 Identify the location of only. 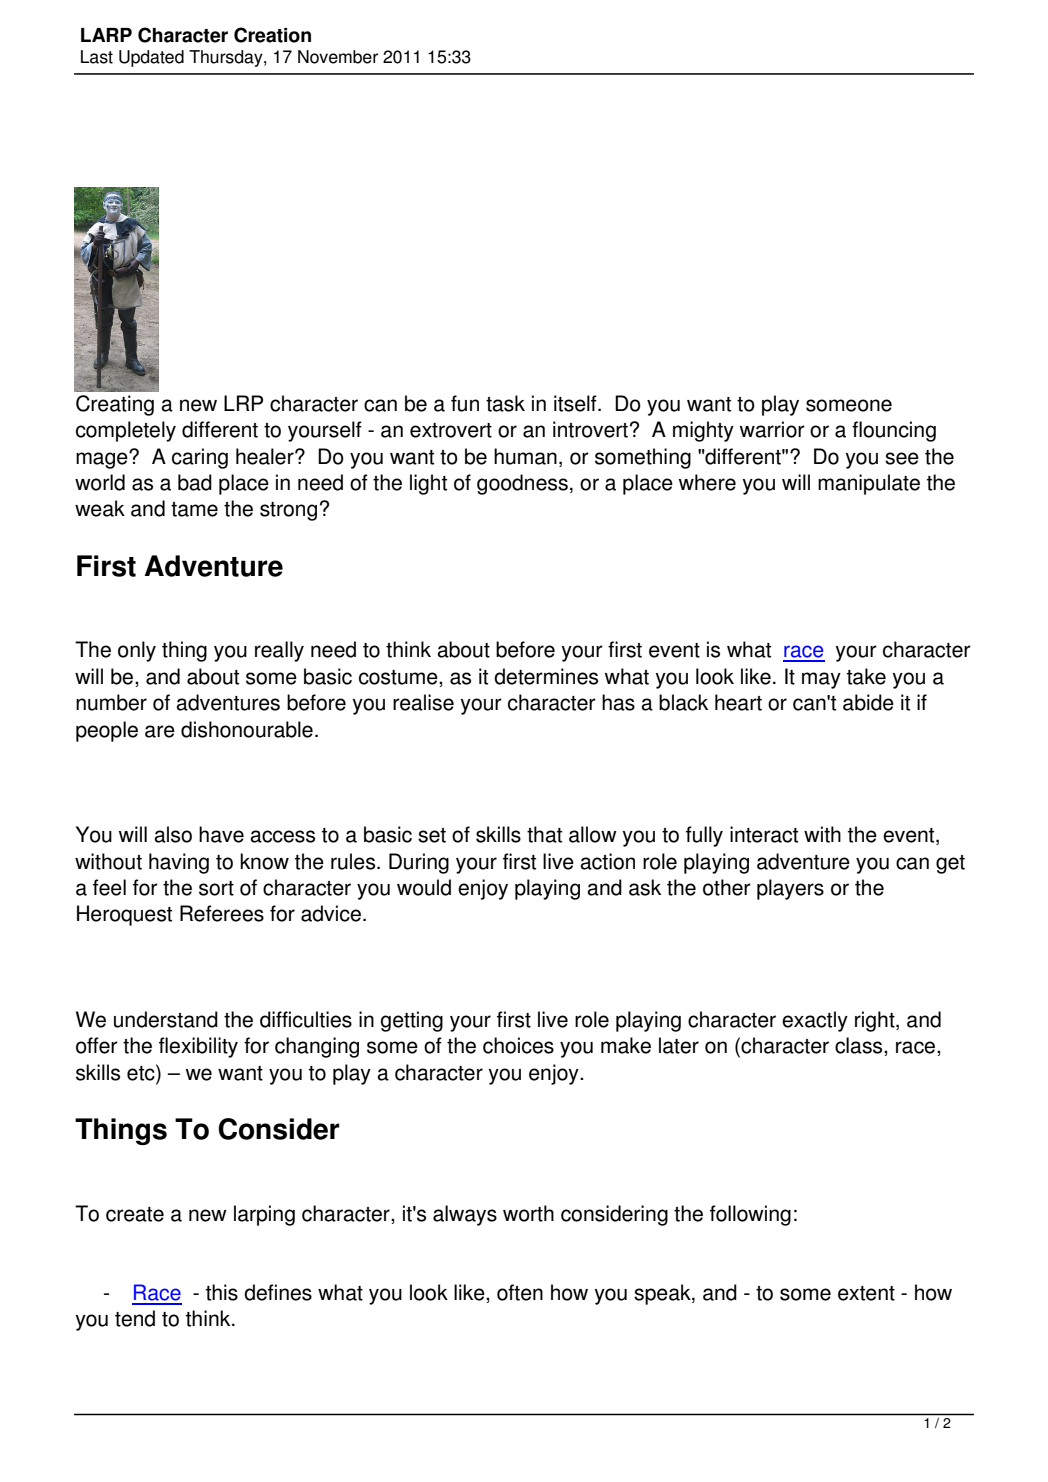
(137, 651).
